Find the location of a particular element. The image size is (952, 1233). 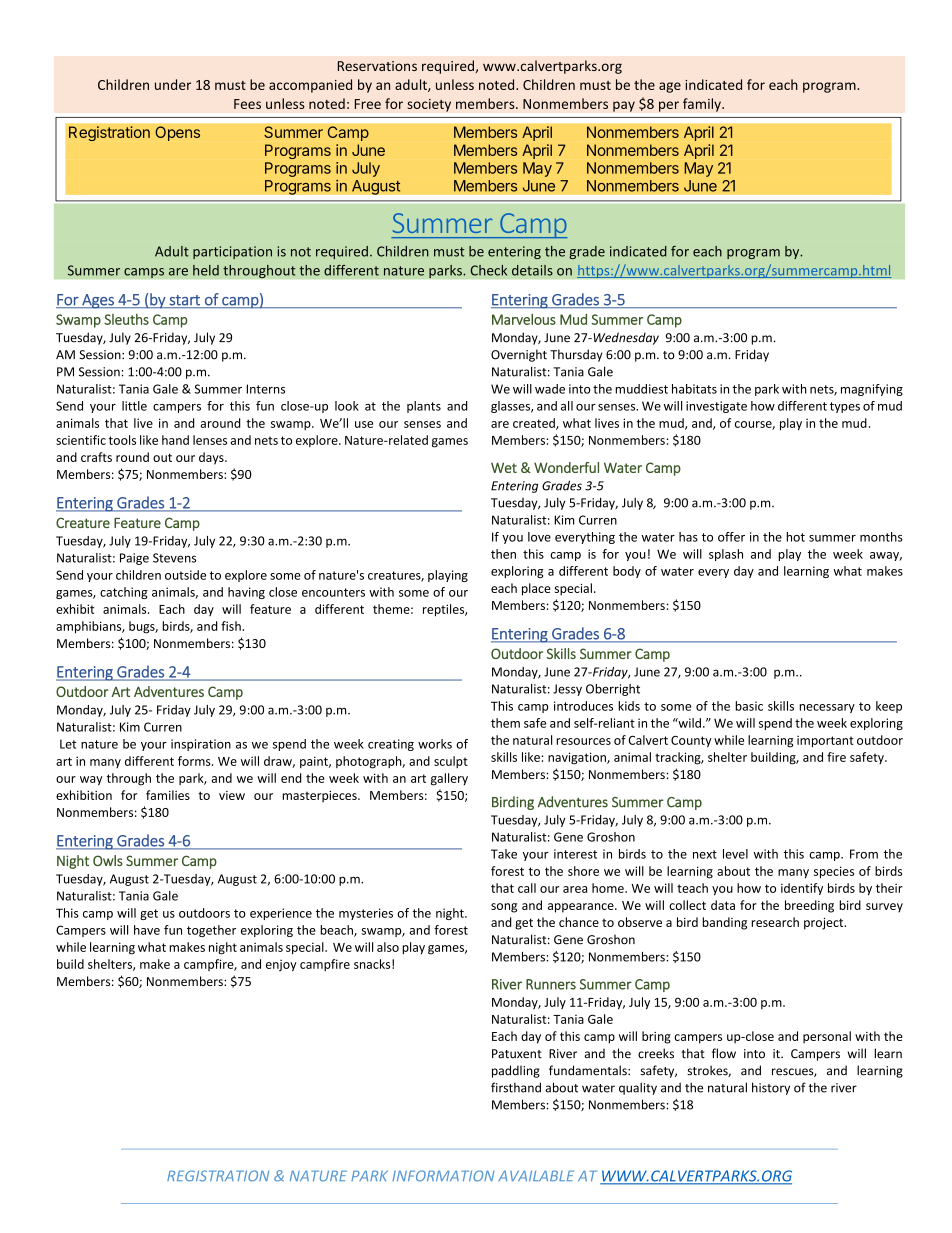

society is located at coordinates (429, 105).
